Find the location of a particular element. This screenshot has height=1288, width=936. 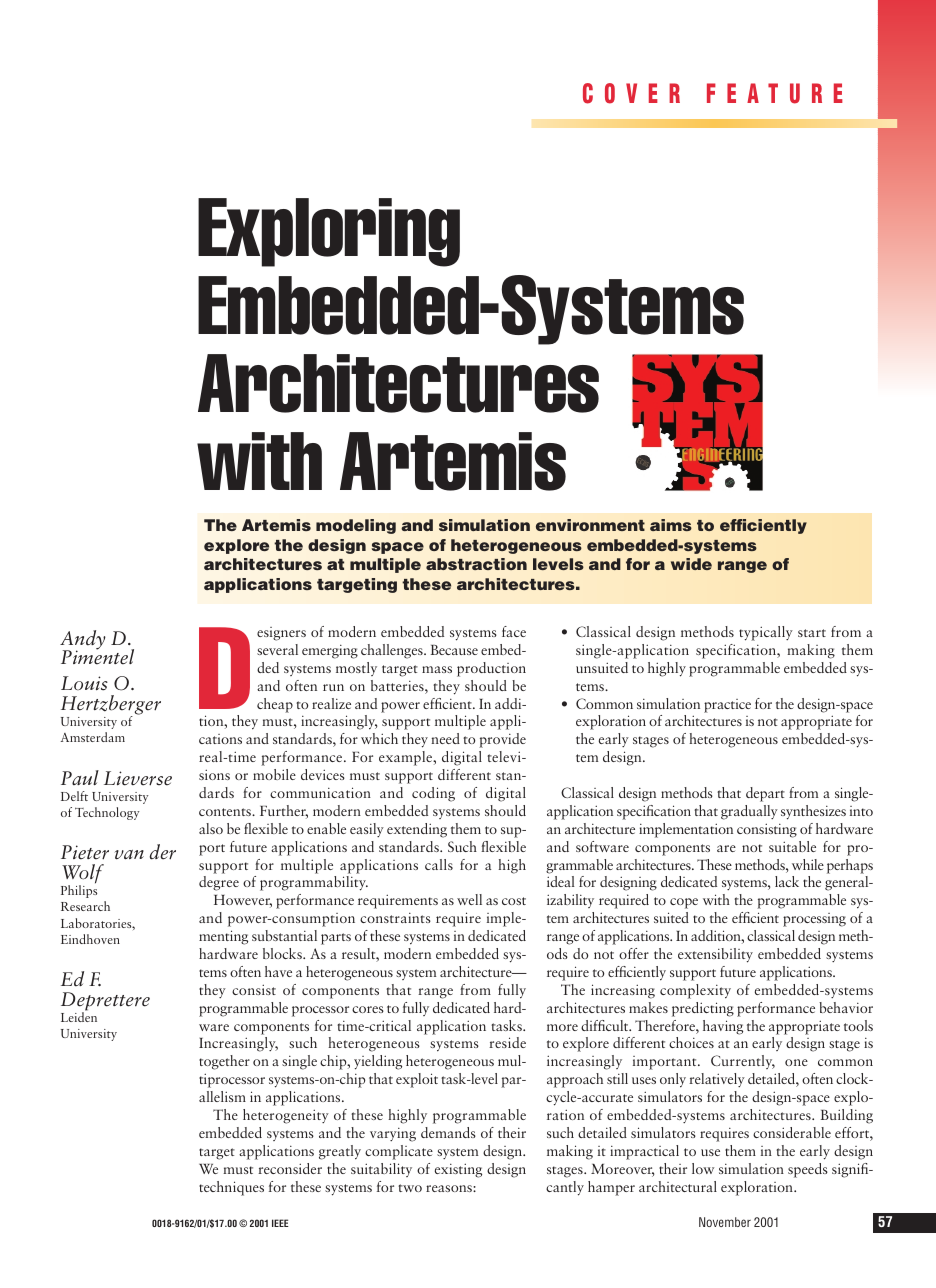

Andy is located at coordinates (83, 641).
